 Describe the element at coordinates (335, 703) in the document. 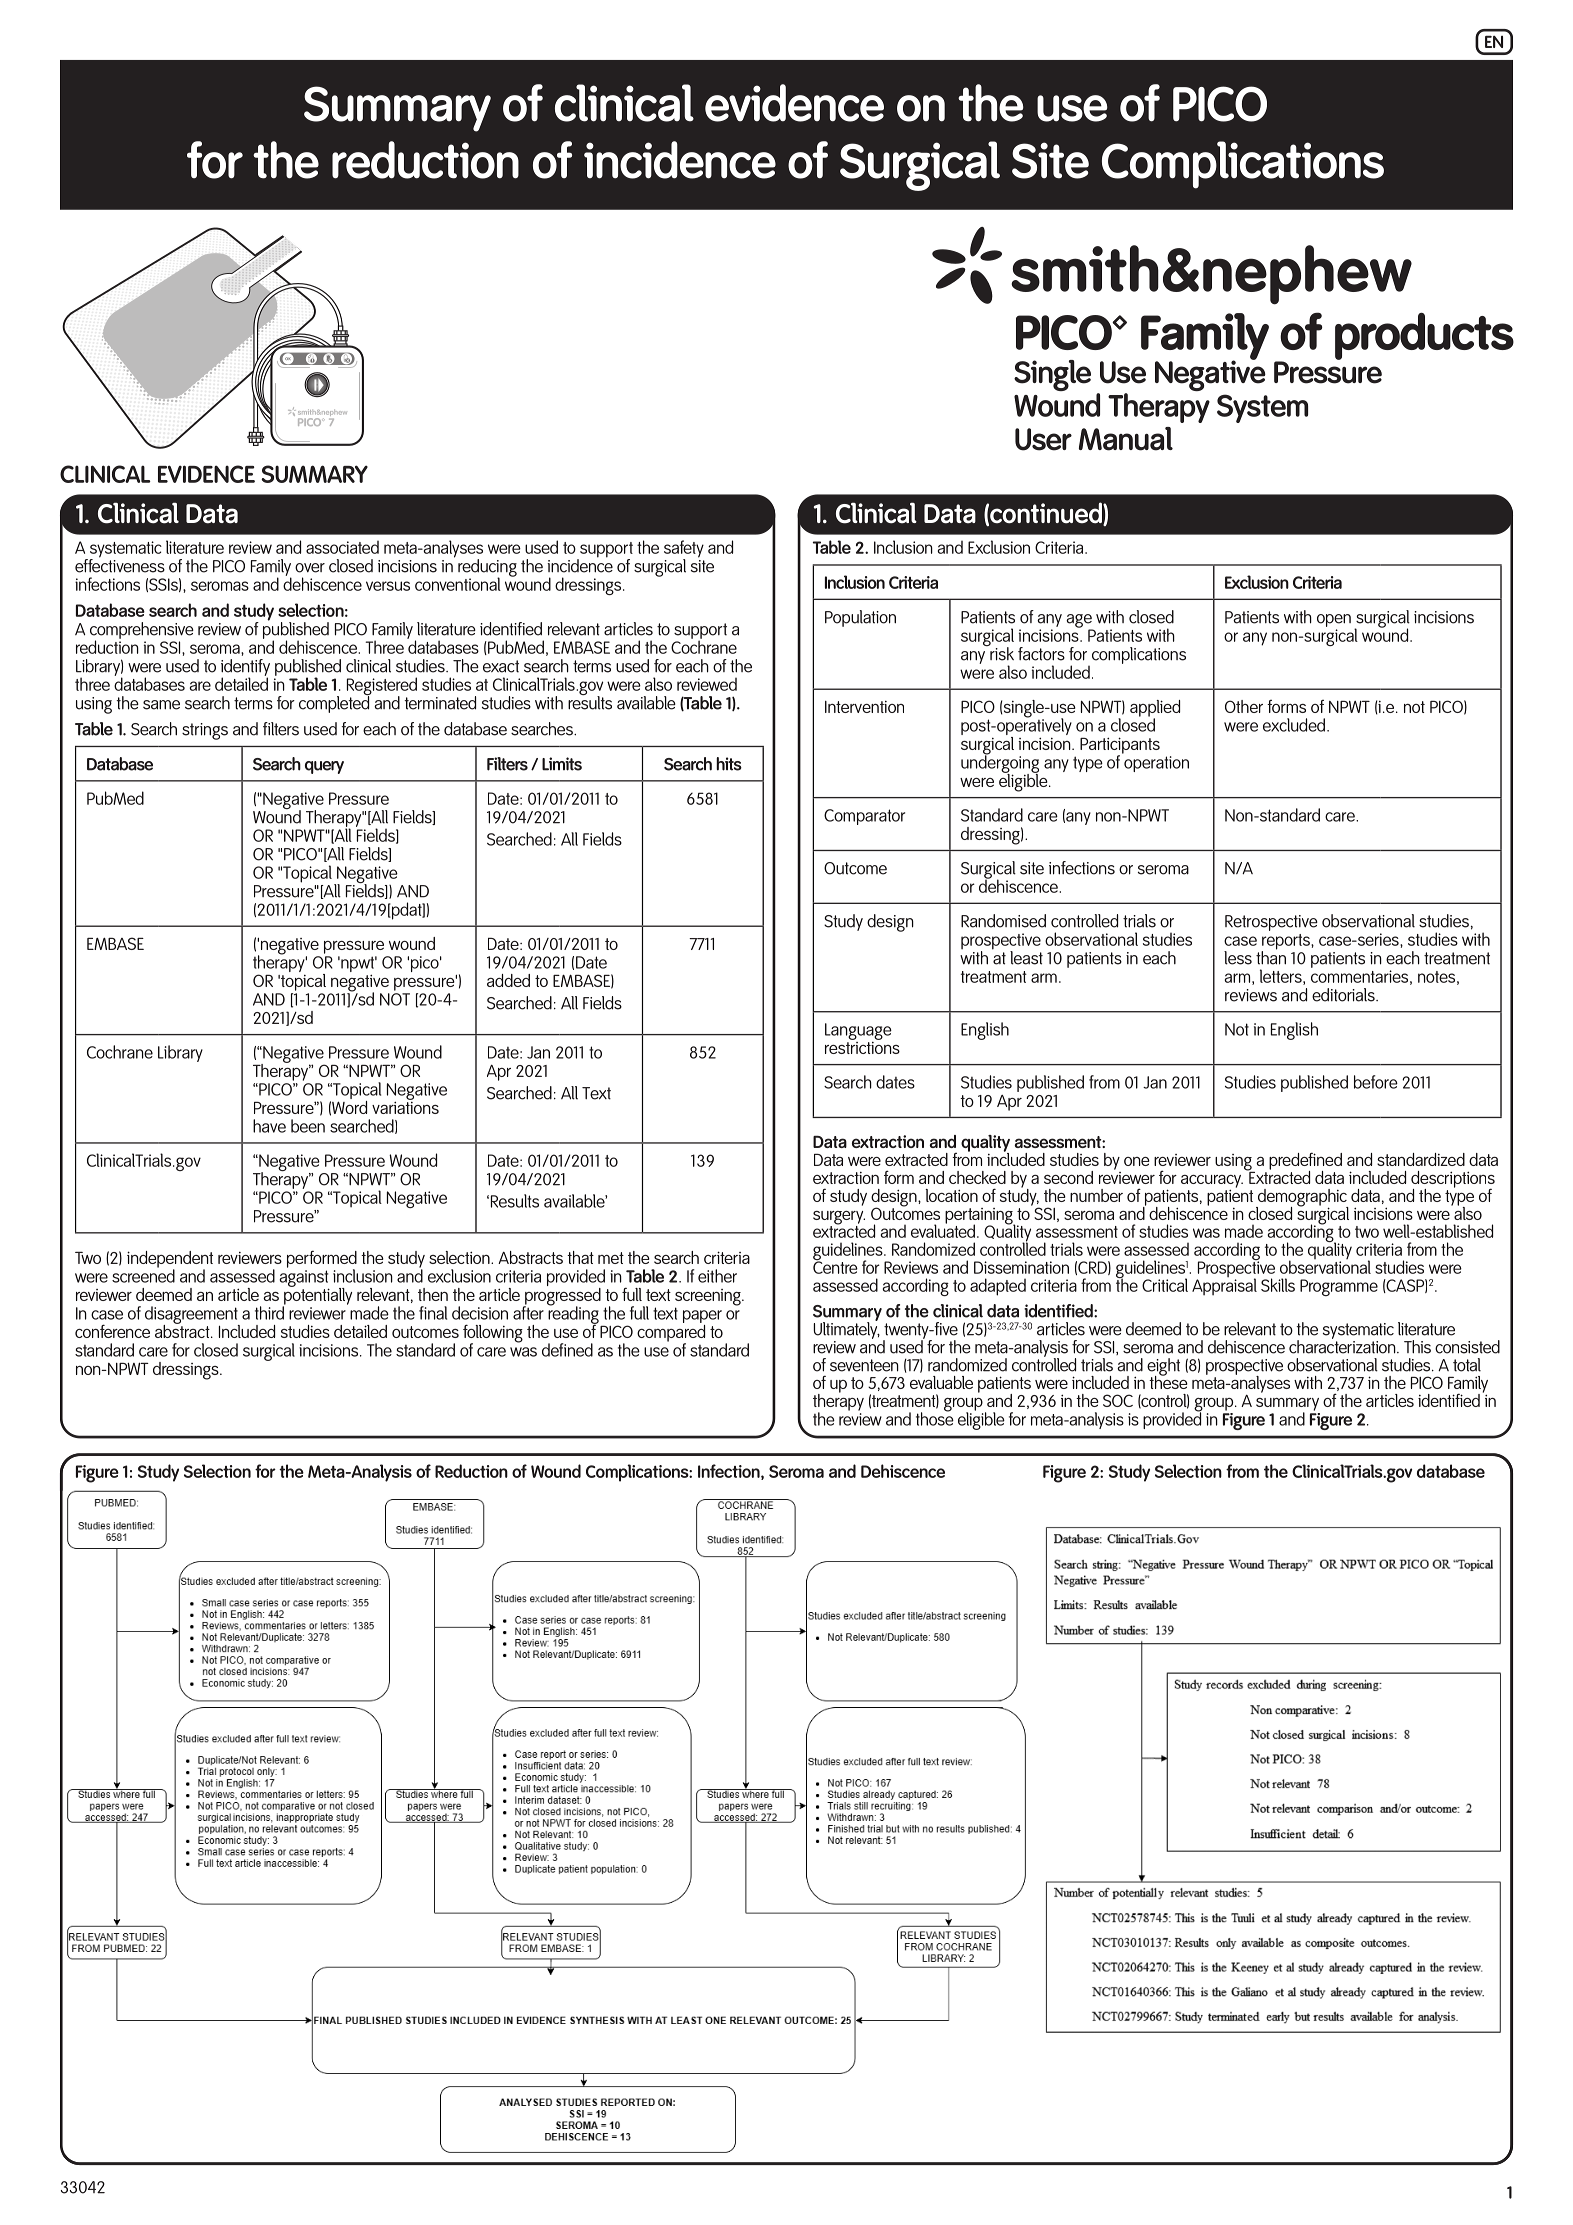

I see `completed` at that location.
